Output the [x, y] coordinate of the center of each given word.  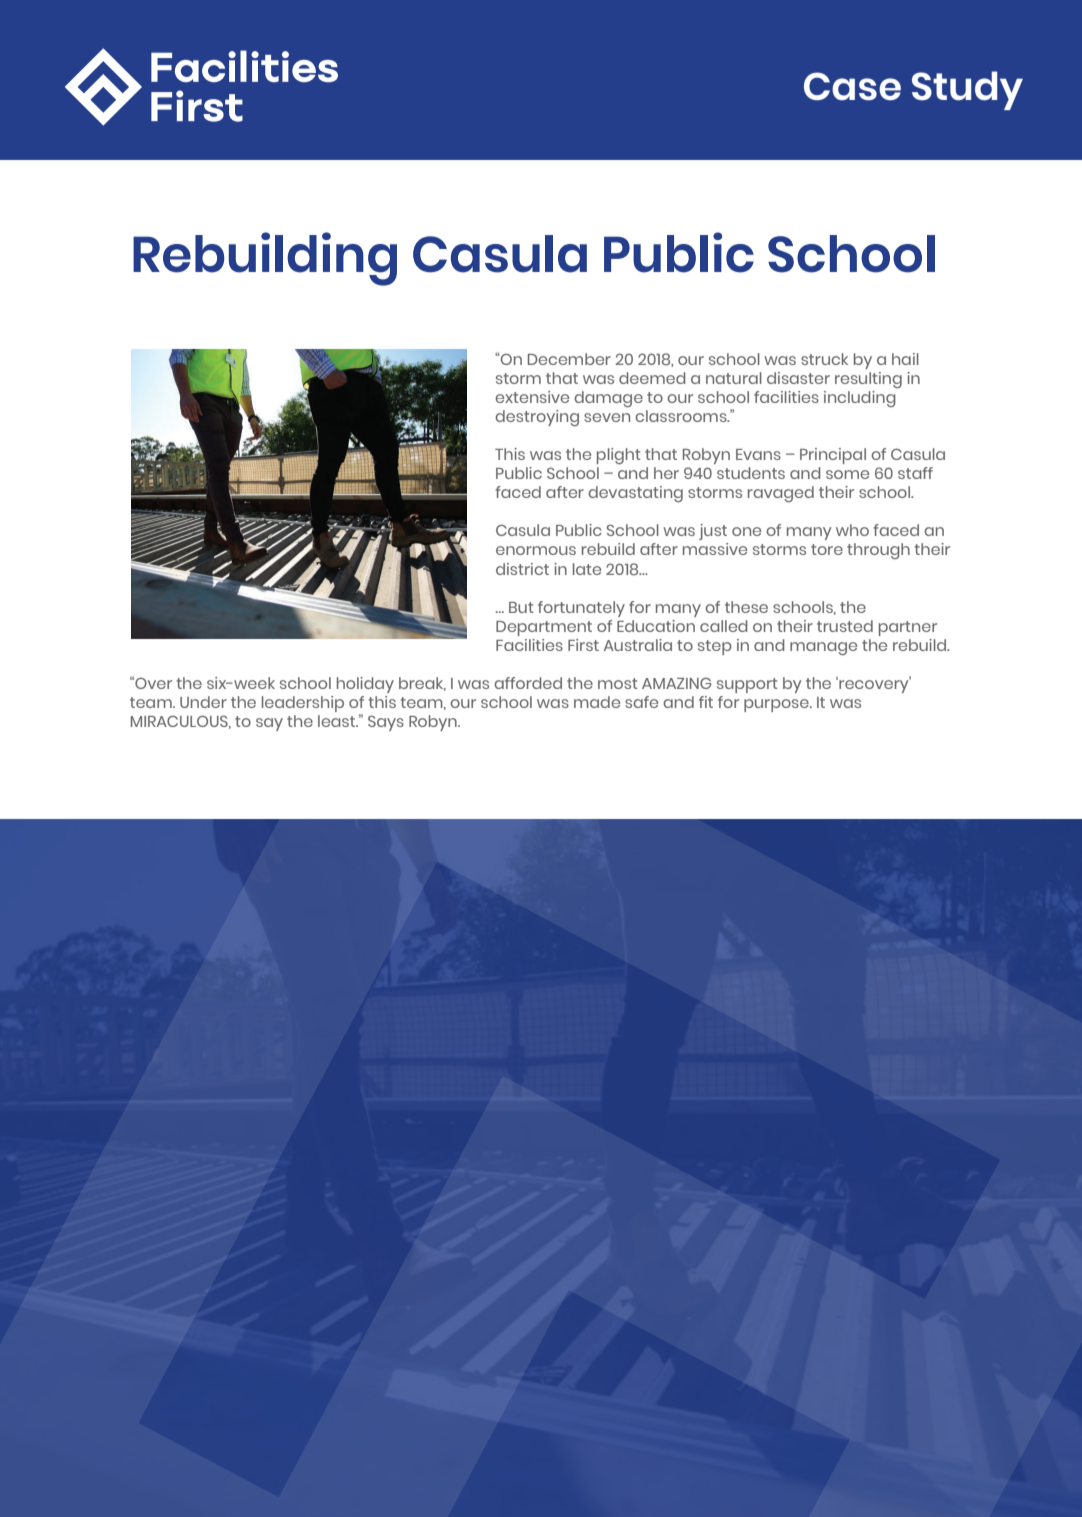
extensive [532, 397]
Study [967, 90]
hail [905, 359]
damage [608, 399]
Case [852, 86]
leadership [303, 704]
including [860, 399]
